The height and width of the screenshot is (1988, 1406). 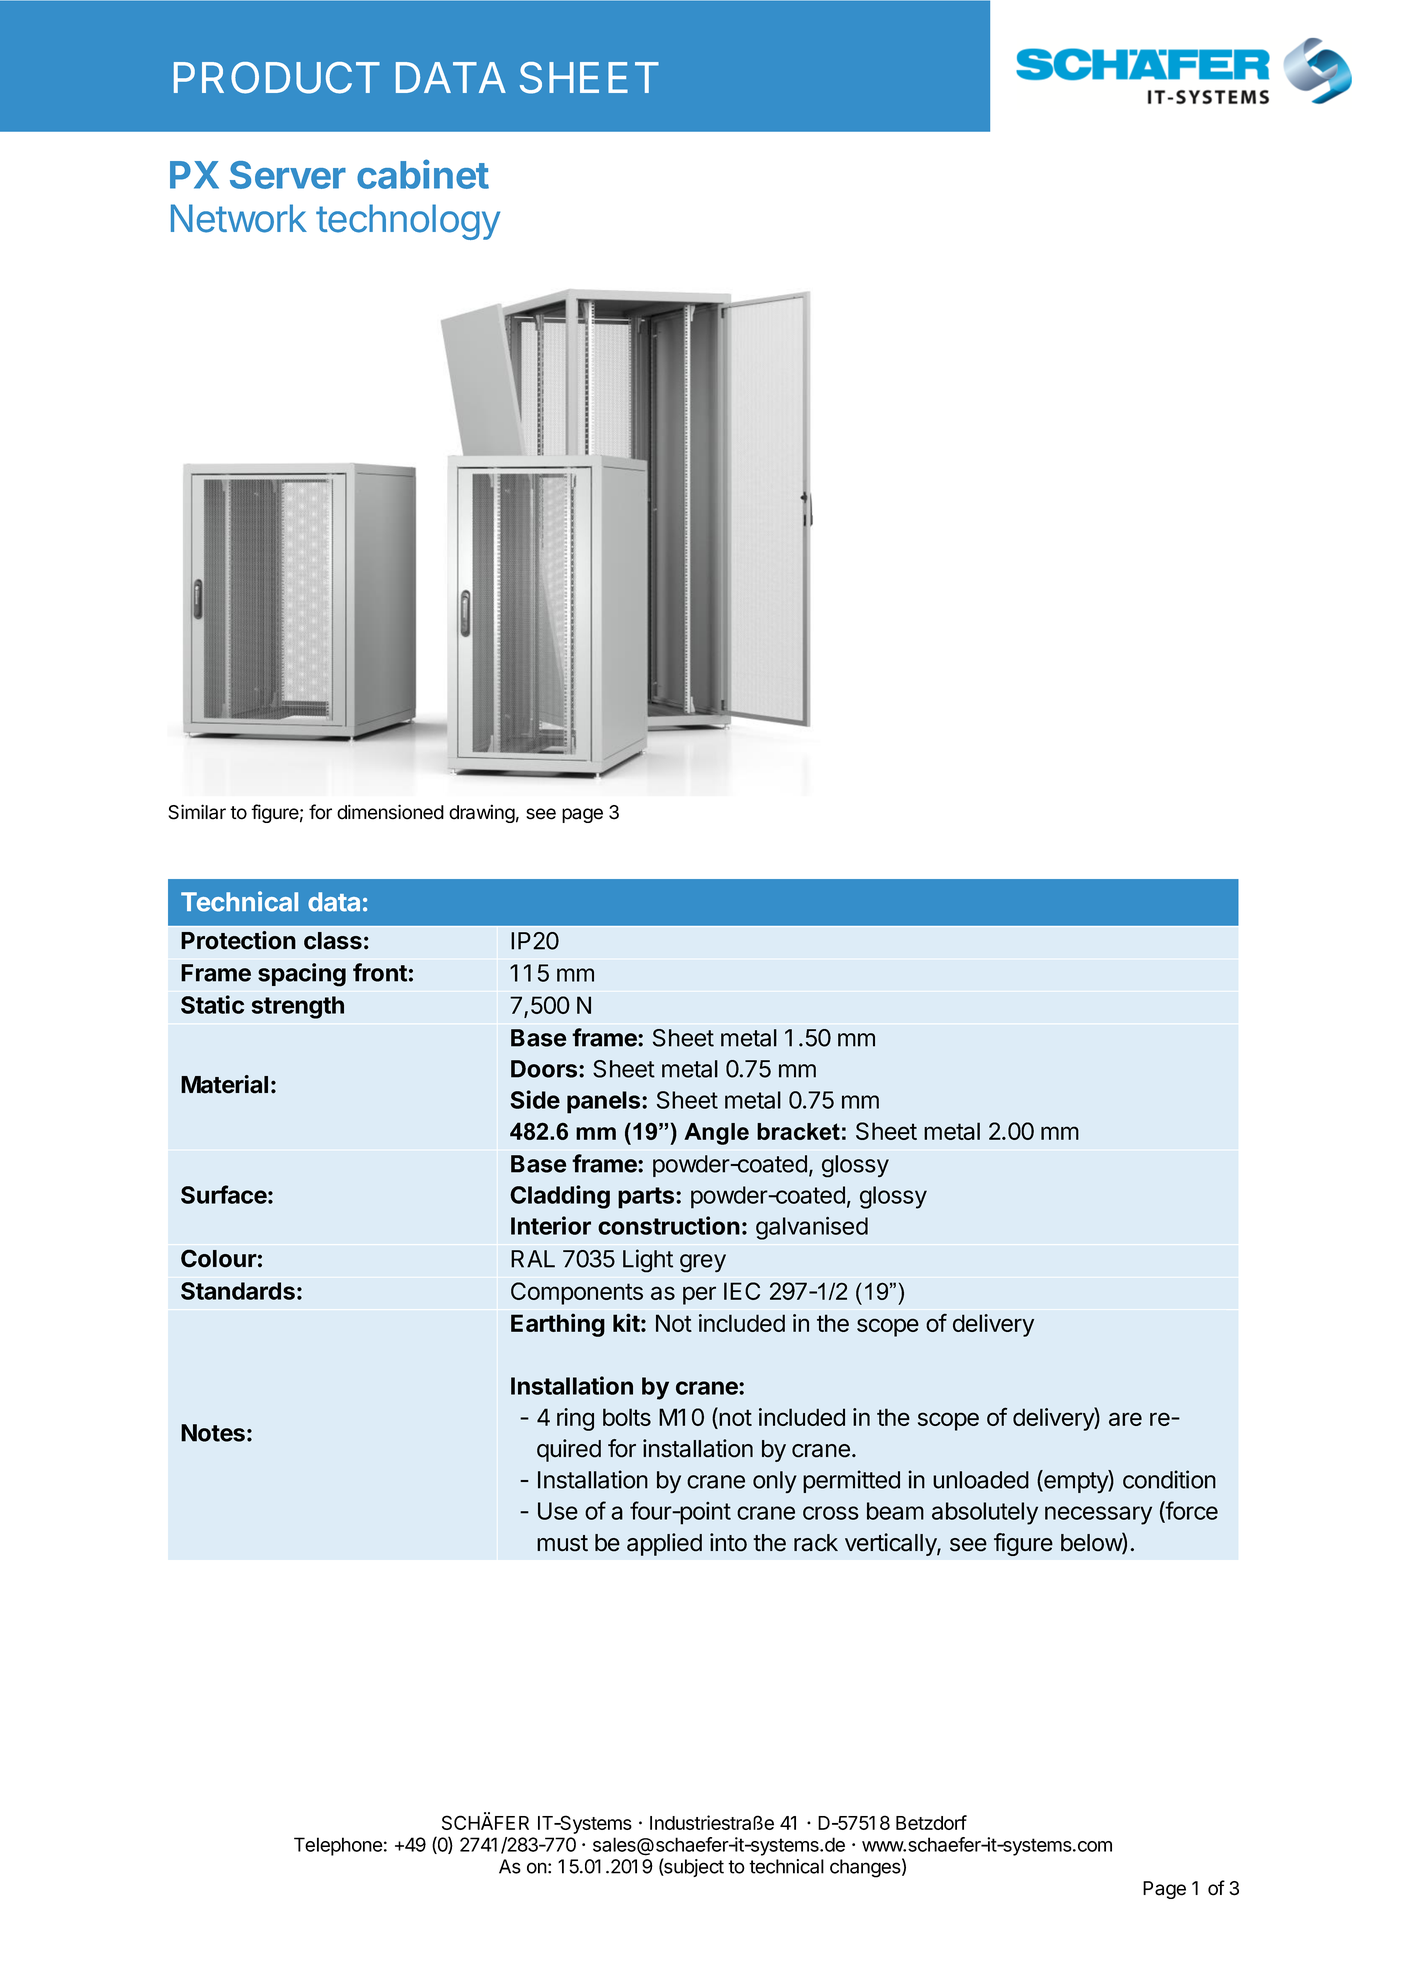 What do you see at coordinates (664, 1544) in the screenshot?
I see `applied` at bounding box center [664, 1544].
